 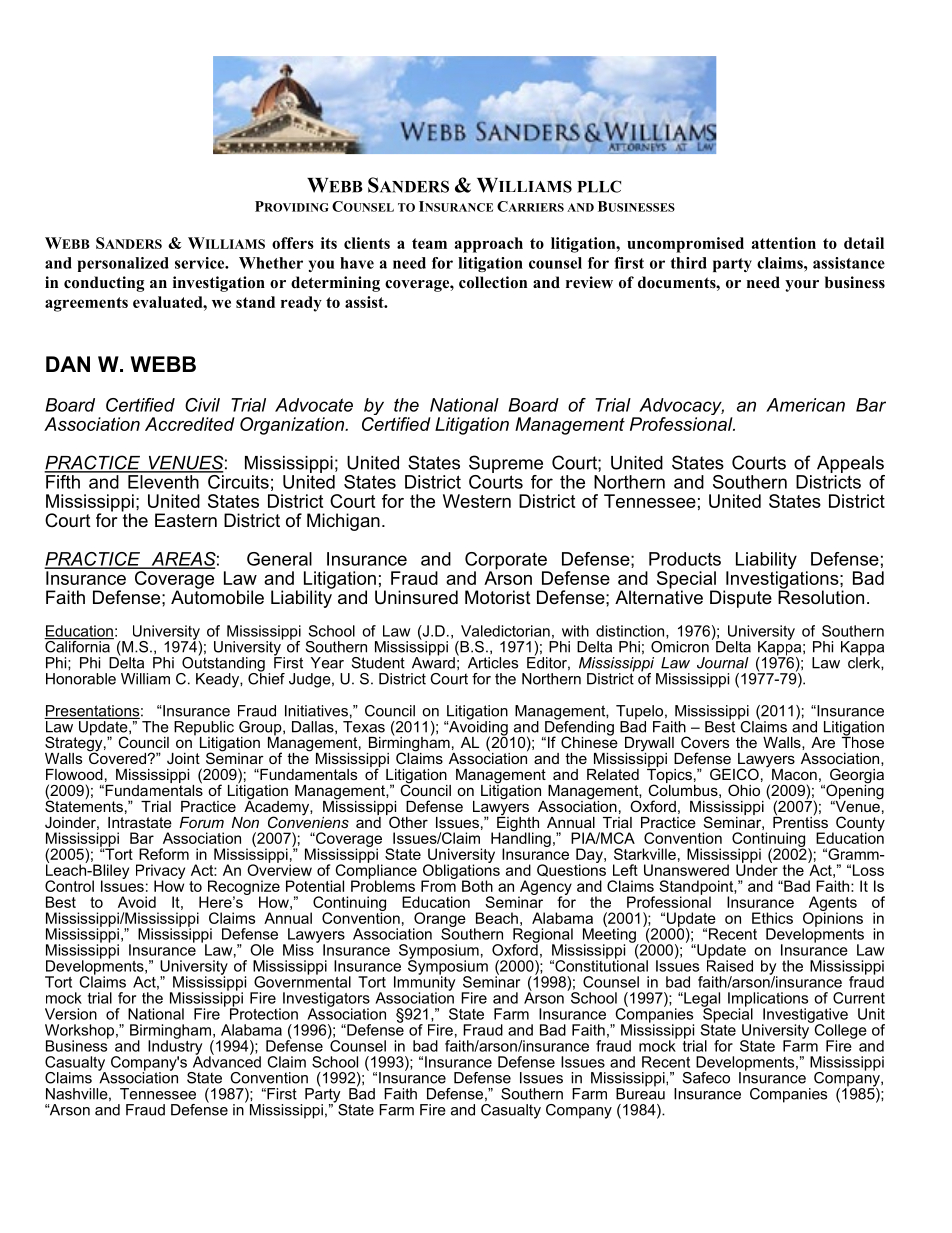 What do you see at coordinates (186, 520) in the screenshot?
I see `Eastern` at bounding box center [186, 520].
